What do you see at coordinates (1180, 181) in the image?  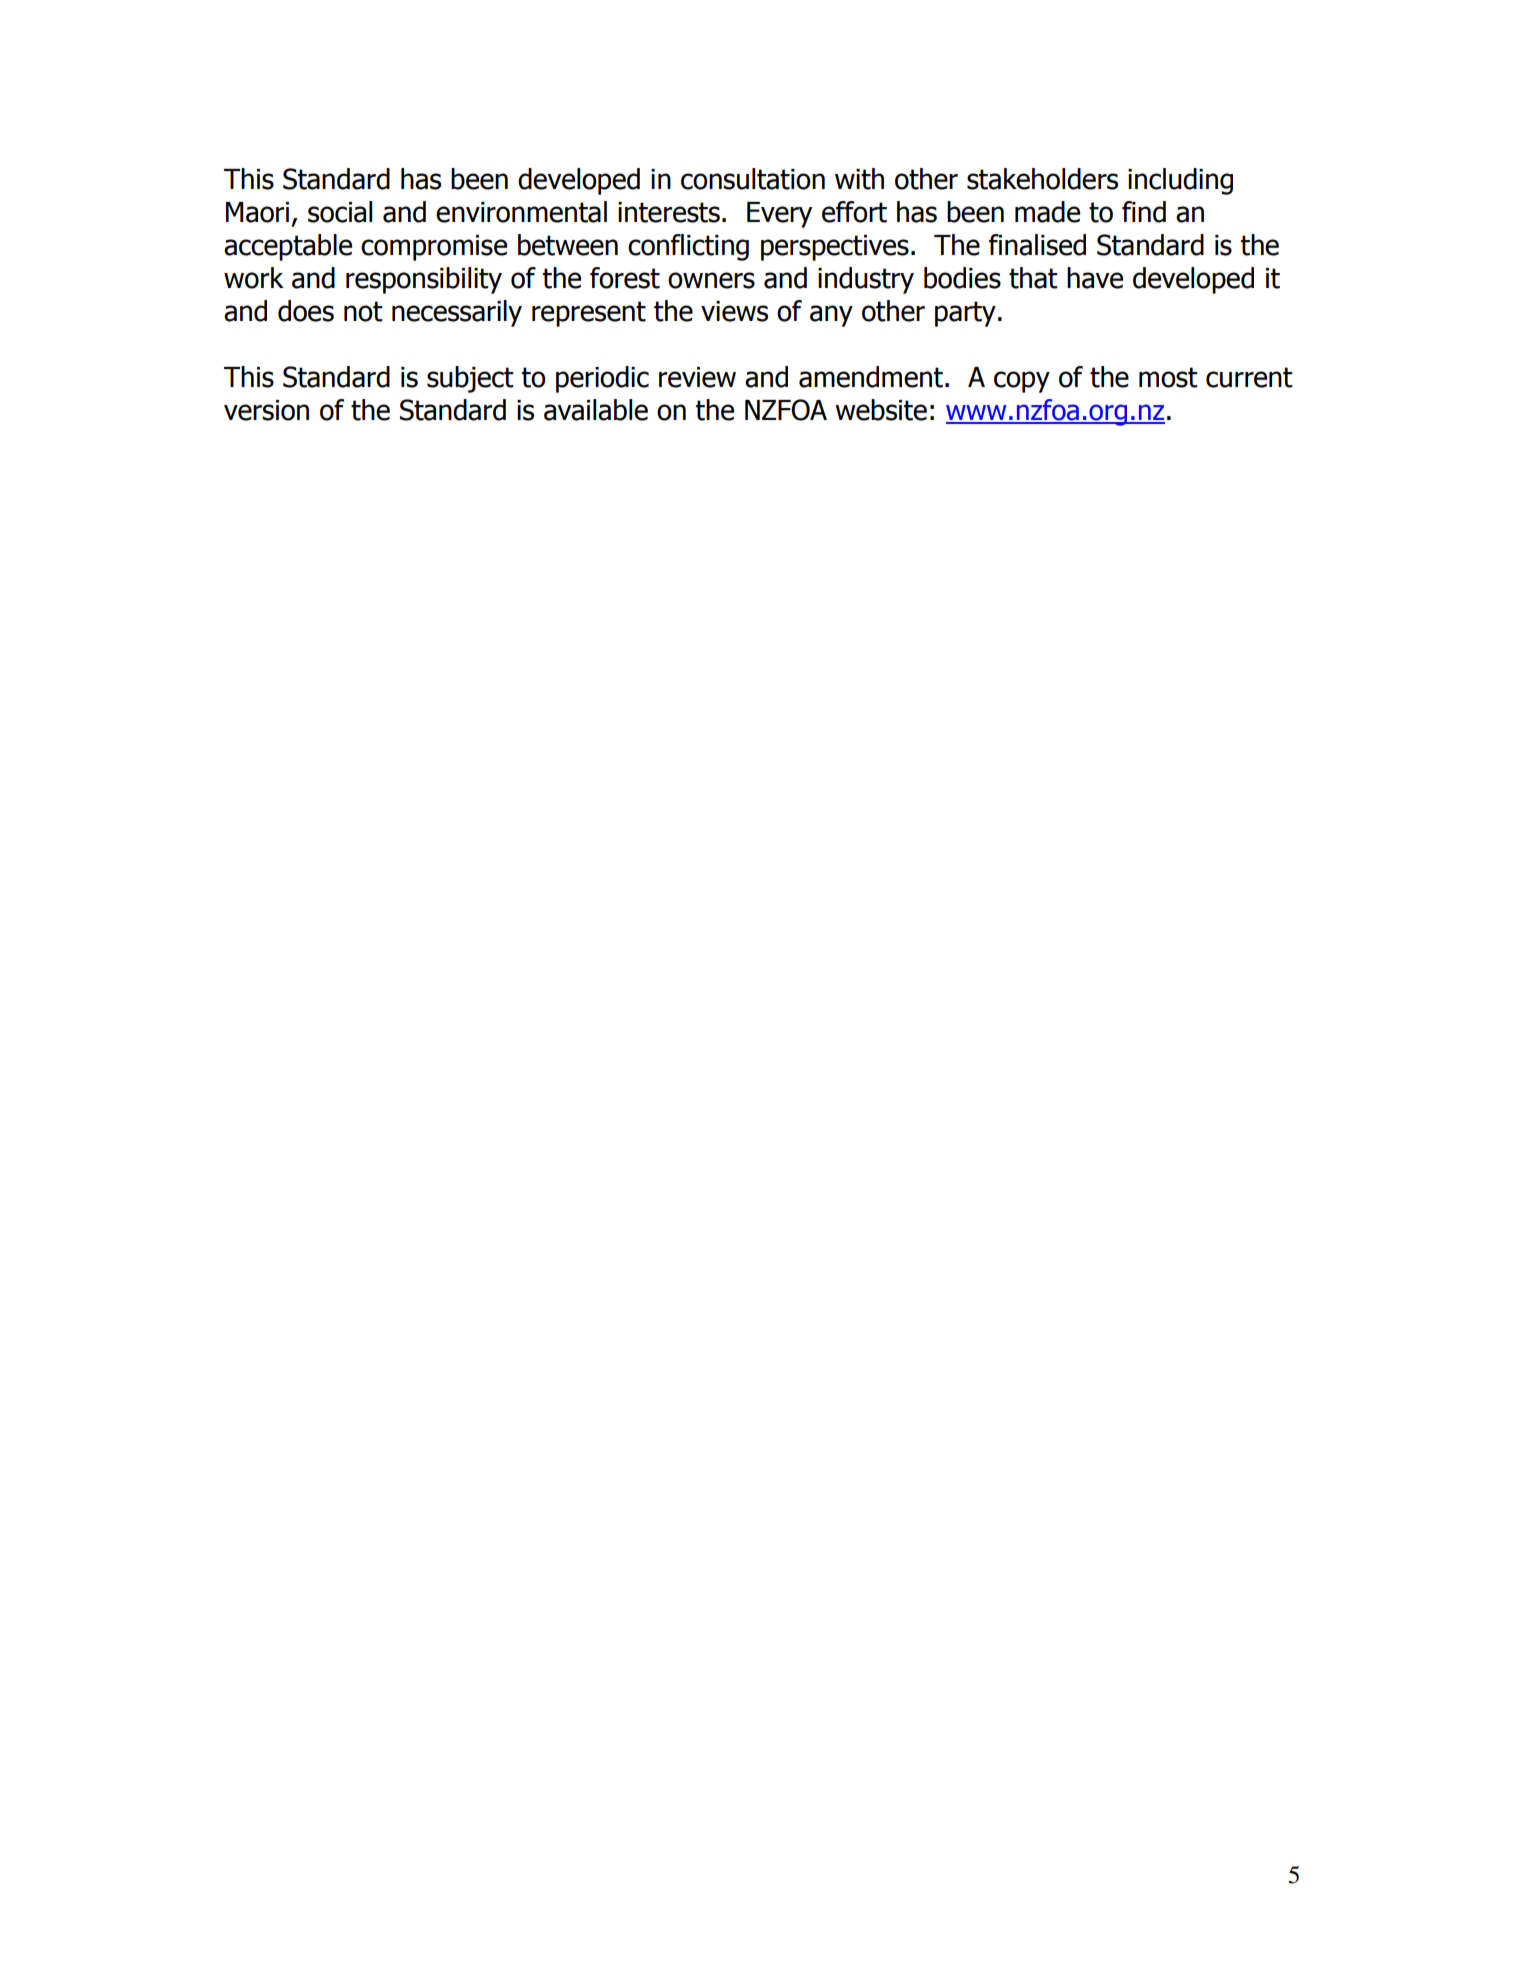 I see `including` at bounding box center [1180, 181].
